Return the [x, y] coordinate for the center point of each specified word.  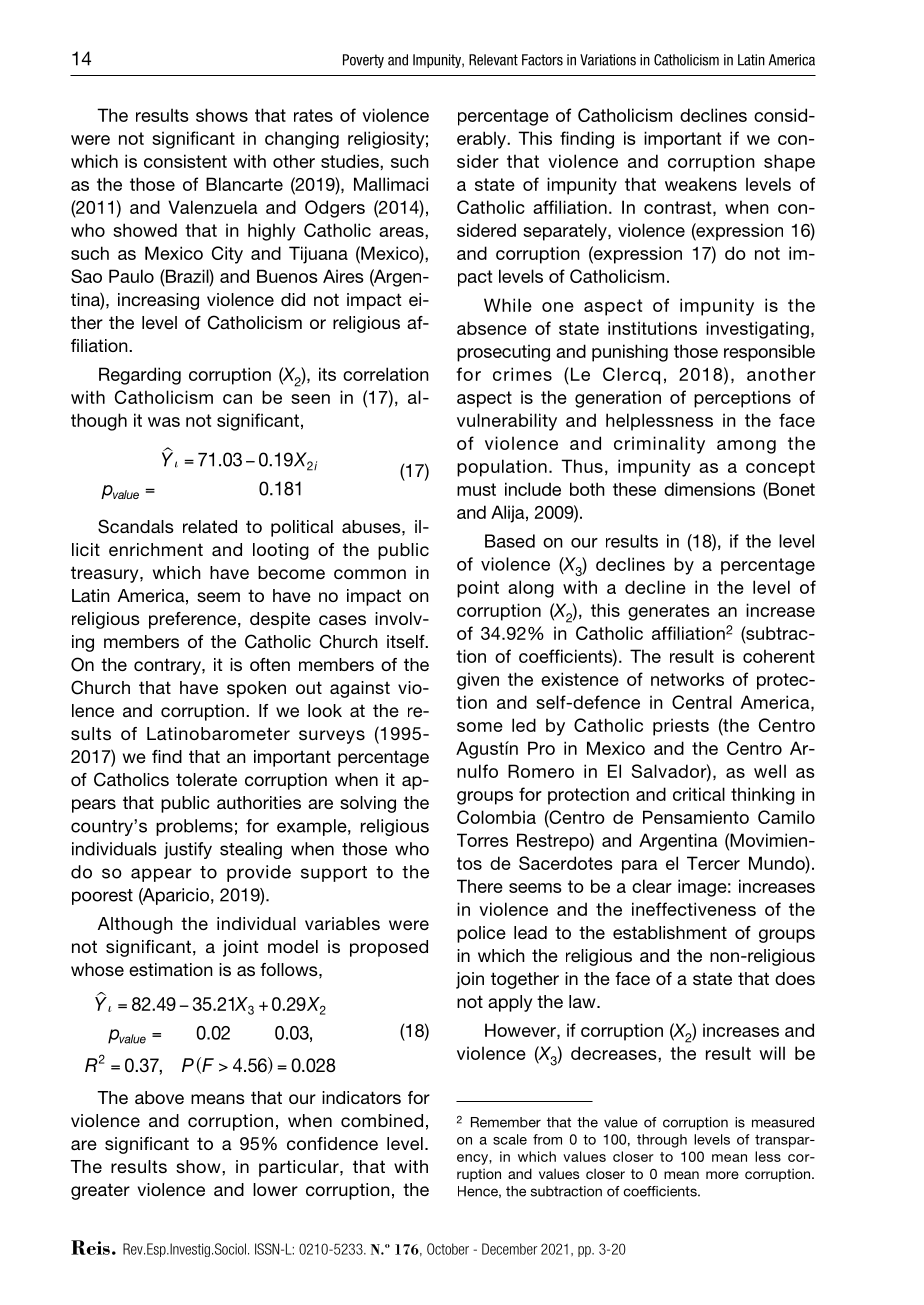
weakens [701, 184]
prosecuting [503, 353]
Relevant [493, 60]
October [448, 1249]
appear [161, 875]
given [478, 681]
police [481, 934]
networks [687, 679]
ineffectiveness [694, 909]
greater [100, 1191]
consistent [185, 161]
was [164, 422]
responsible [769, 353]
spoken [256, 689]
